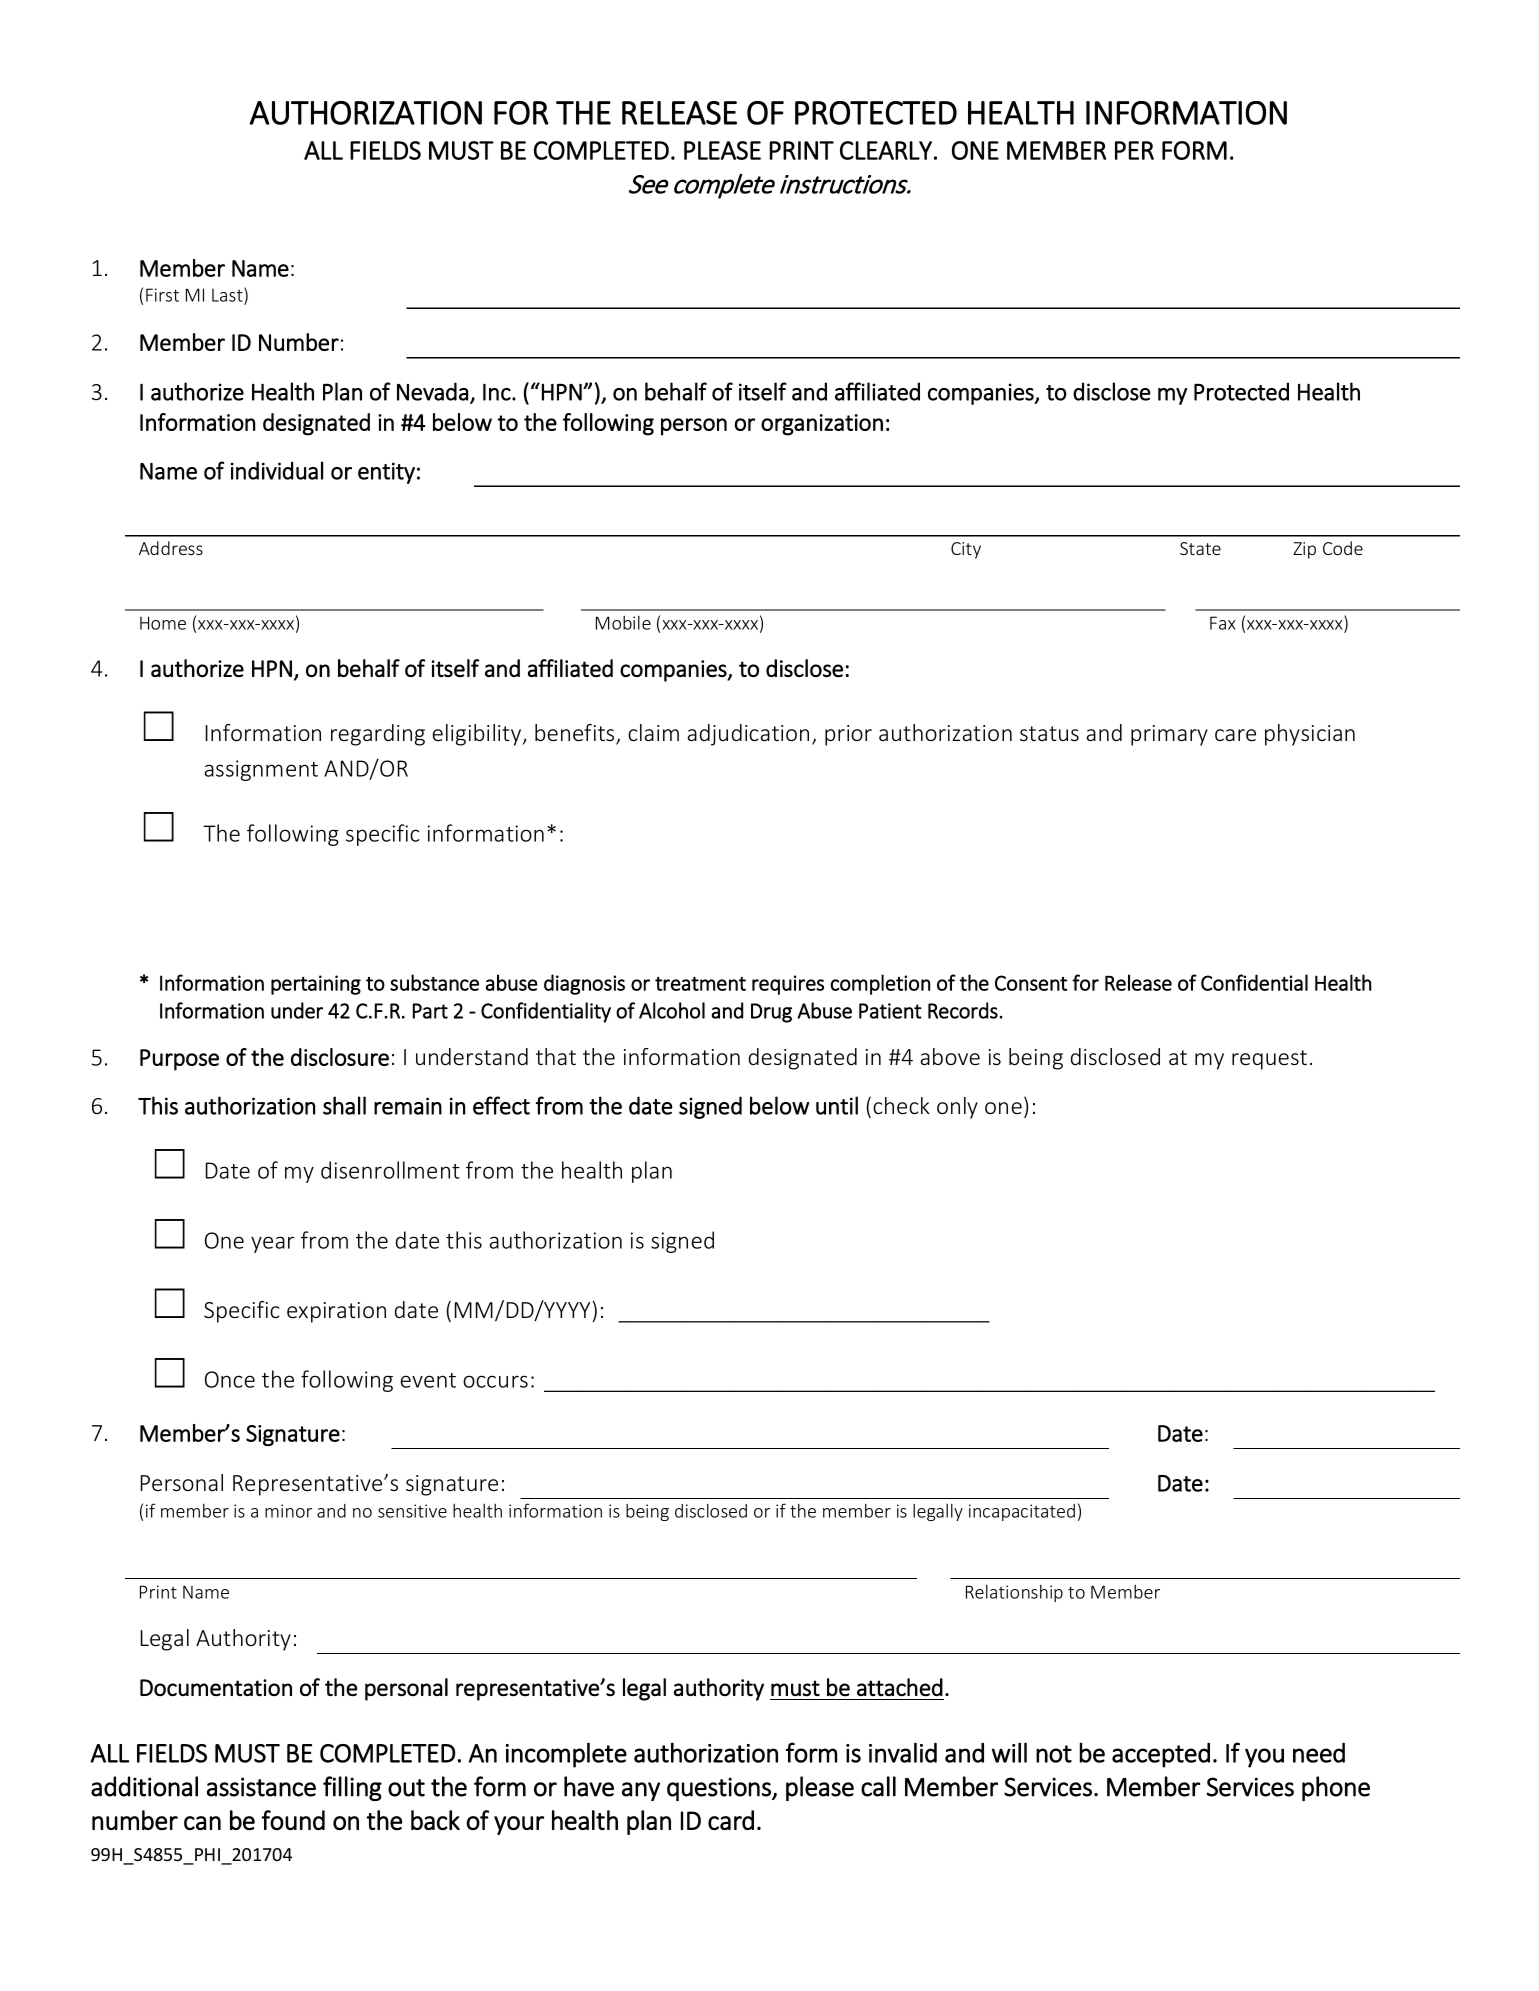 This screenshot has height=1991, width=1539. Describe the element at coordinates (700, 984) in the screenshot. I see `treatment` at that location.
